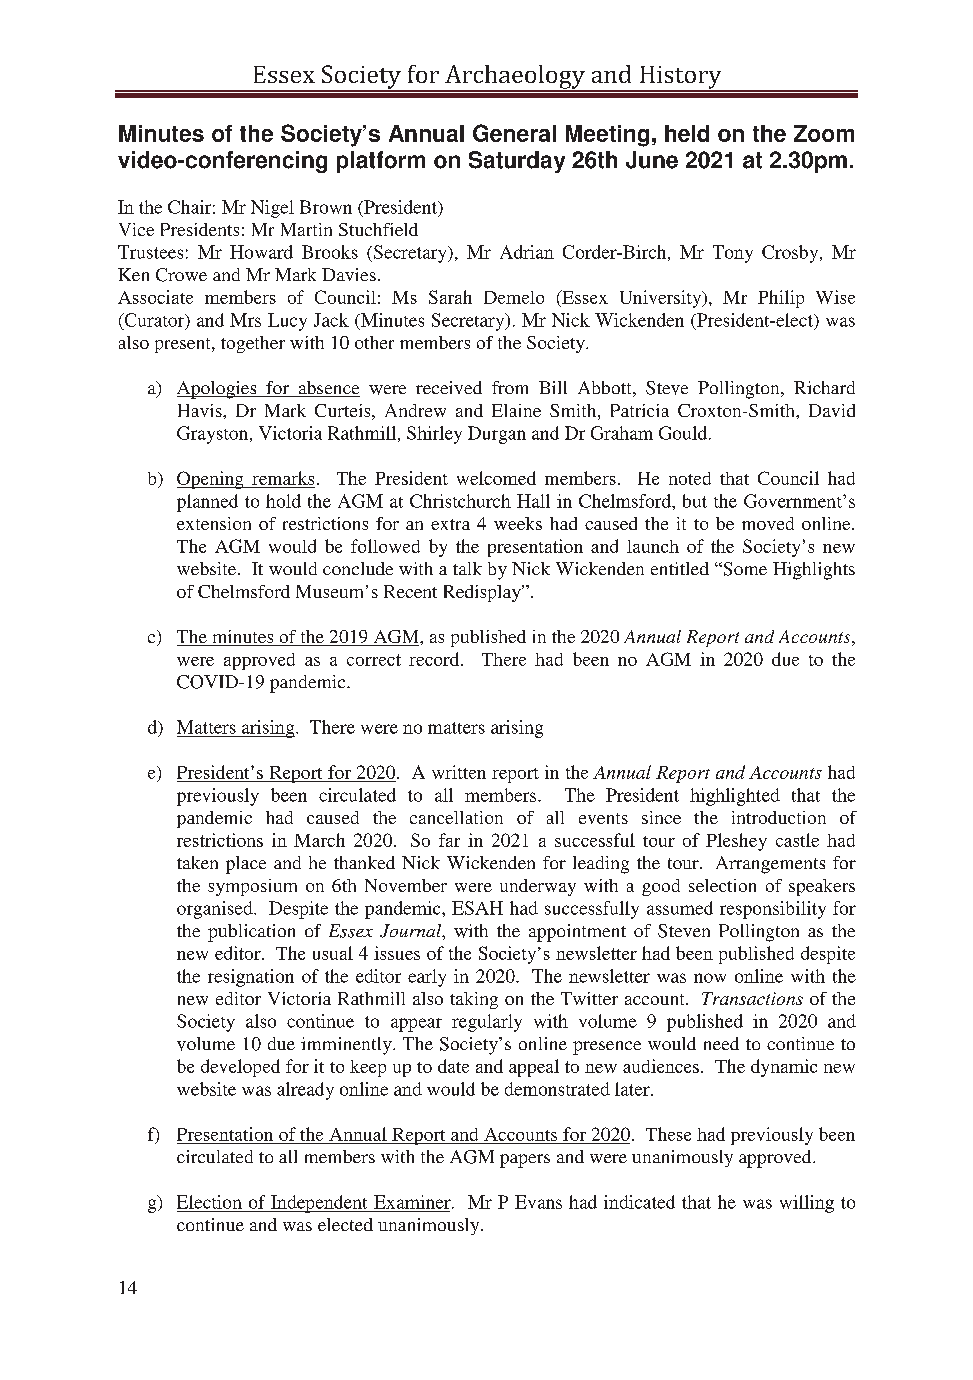  Describe the element at coordinates (773, 910) in the screenshot. I see `responsibility` at that location.
